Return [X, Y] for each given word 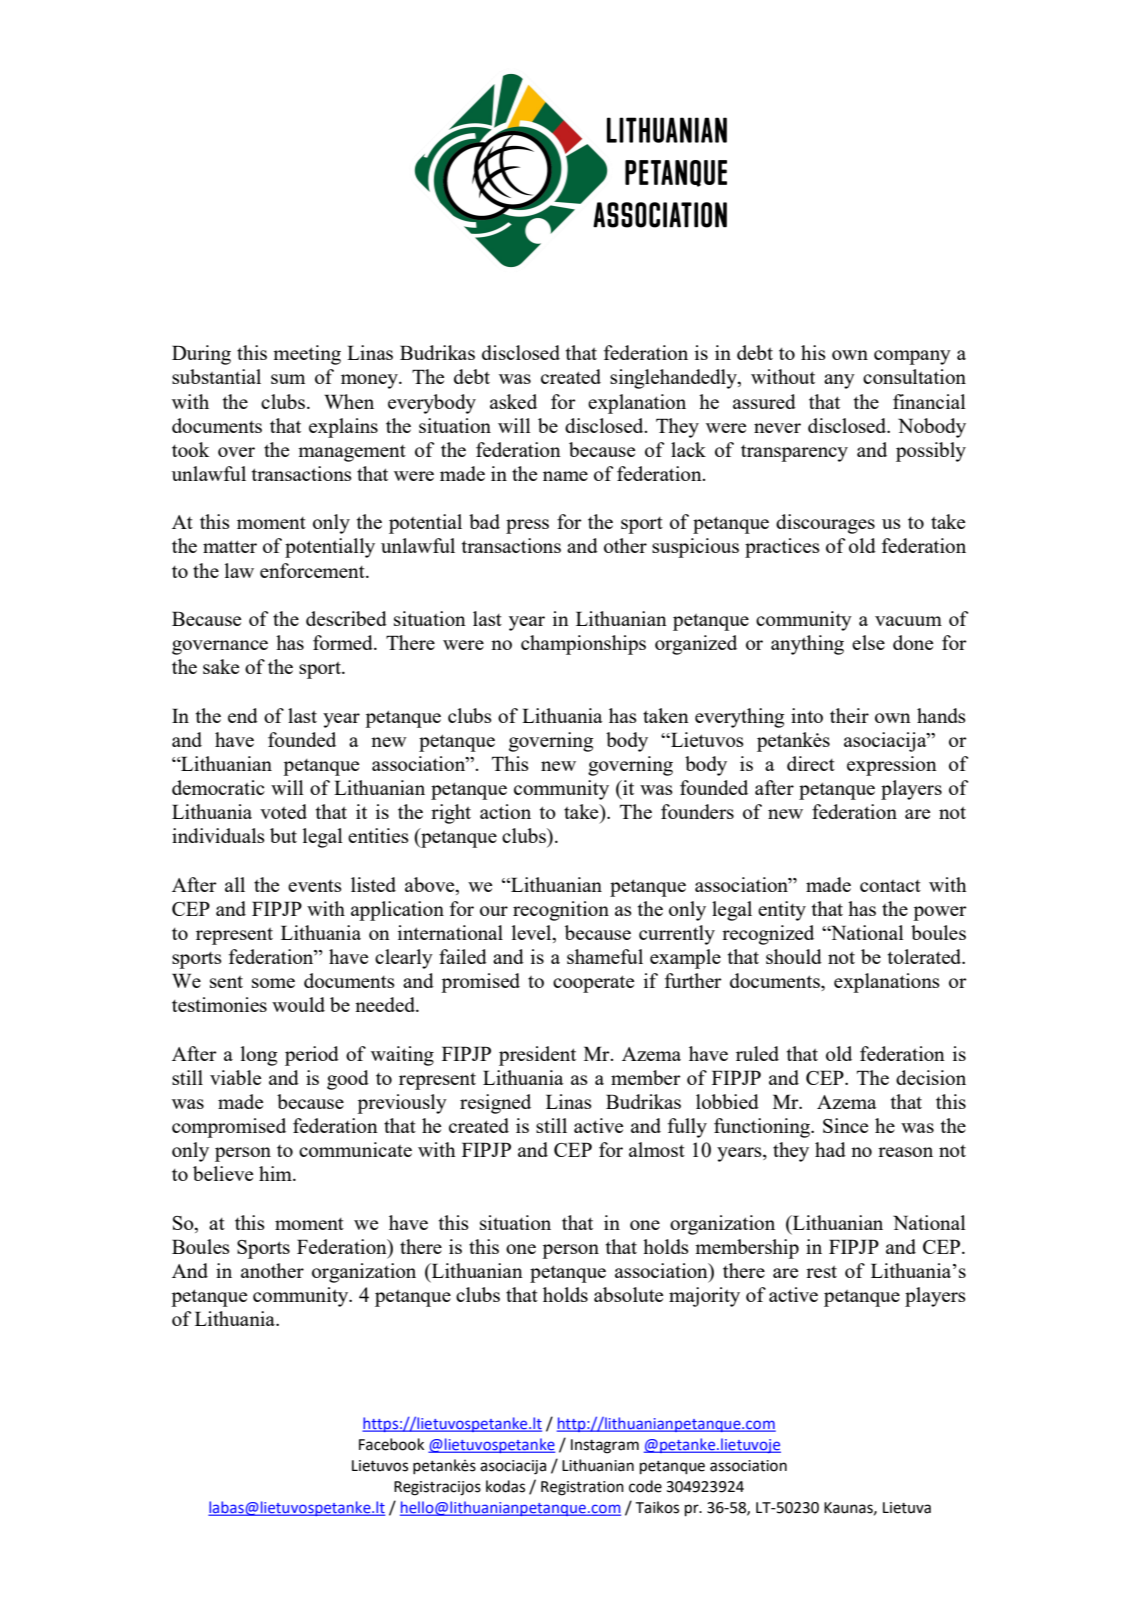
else [868, 642]
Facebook [391, 1444]
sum [288, 379]
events [315, 886]
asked [513, 401]
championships [583, 645]
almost [657, 1149]
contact [890, 886]
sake [221, 666]
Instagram [605, 1446]
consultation [914, 376]
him [276, 1173]
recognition [561, 911]
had [830, 1149]
